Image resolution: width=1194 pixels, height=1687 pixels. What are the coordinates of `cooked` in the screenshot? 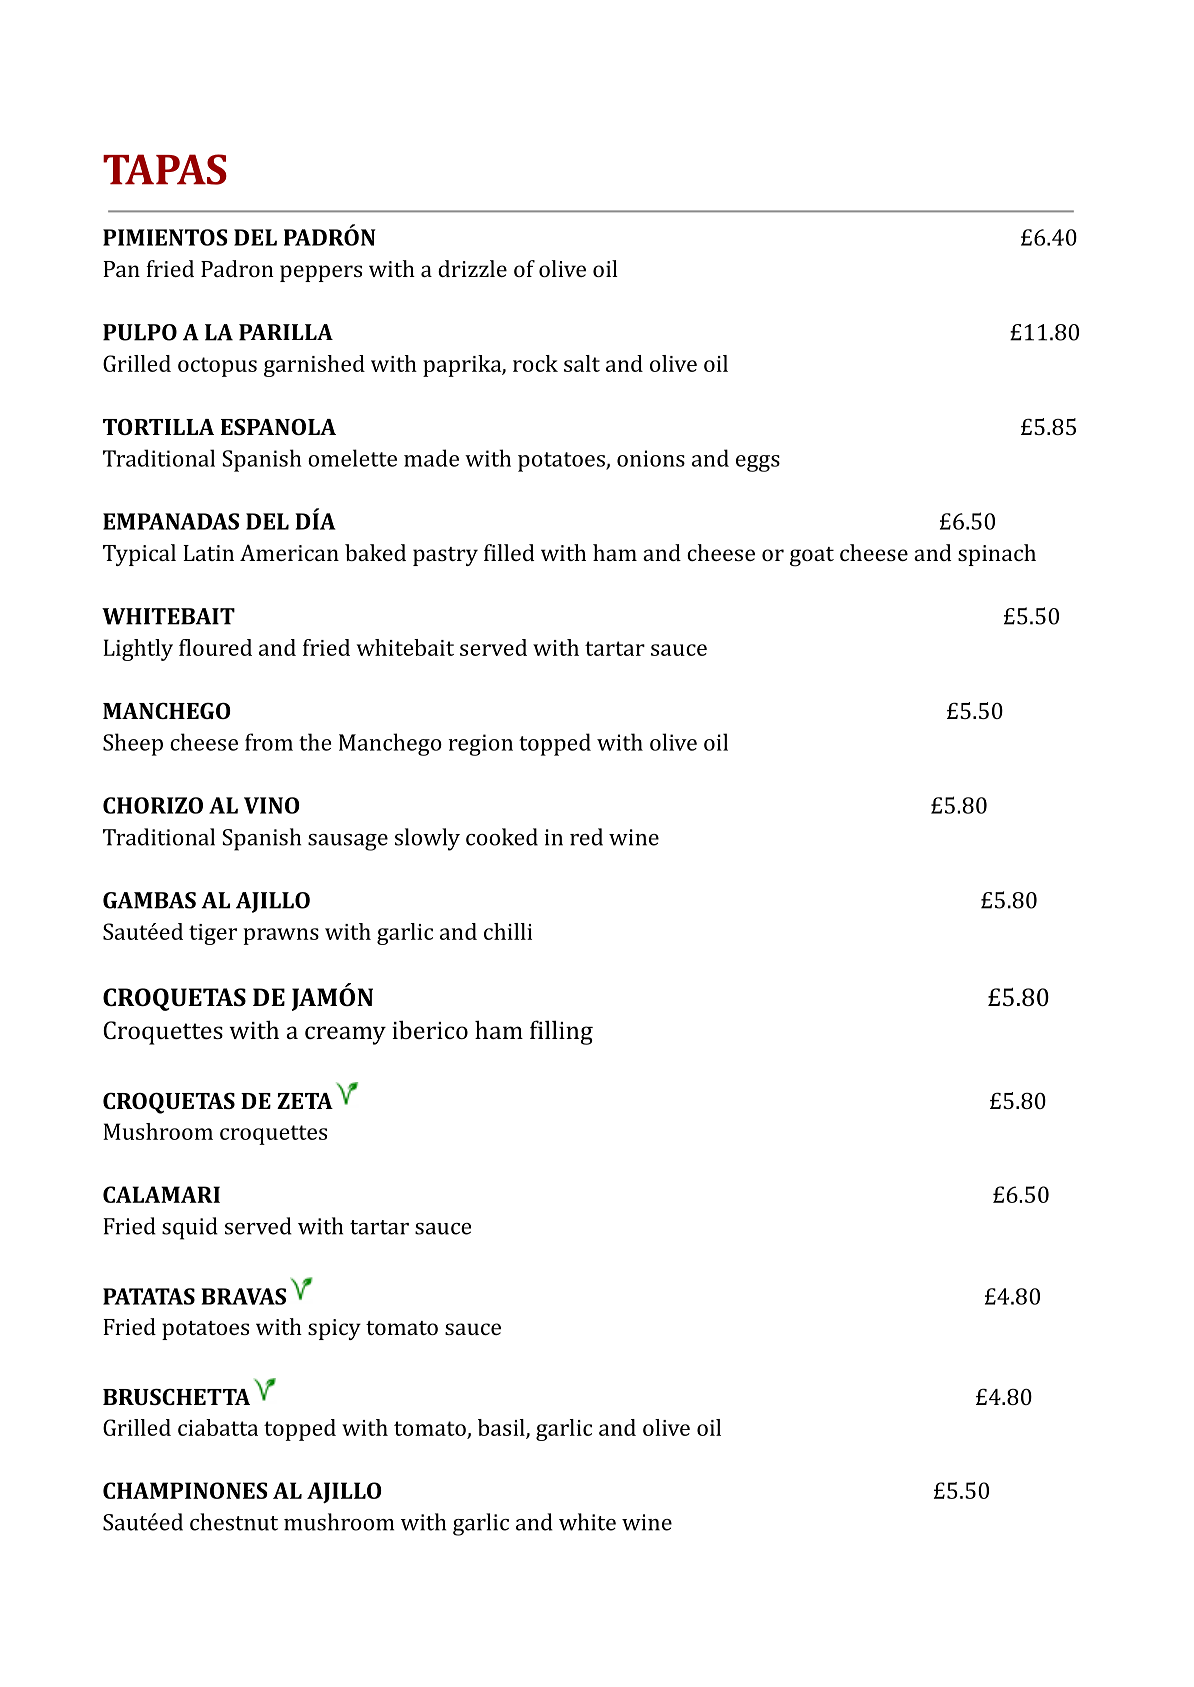 It's located at (502, 837).
